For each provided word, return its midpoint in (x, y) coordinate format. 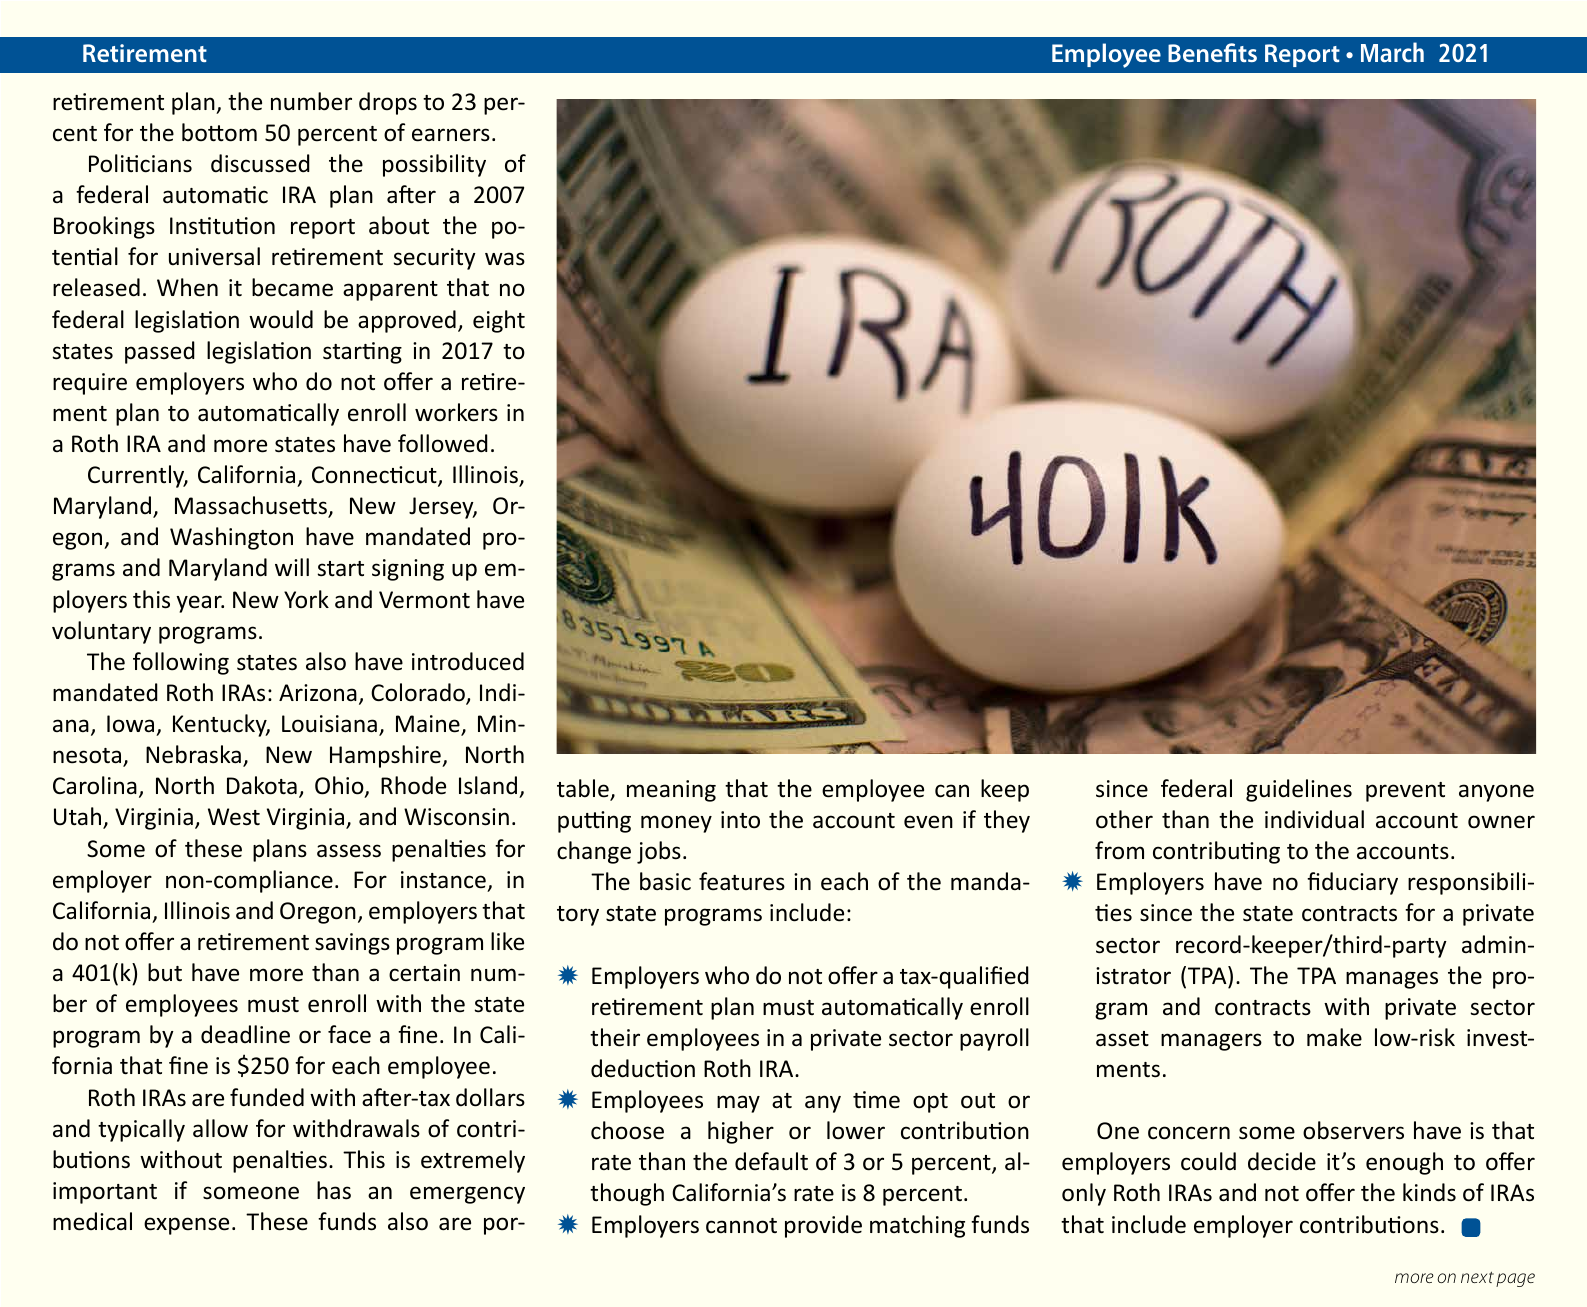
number (311, 101)
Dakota (262, 785)
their (615, 1037)
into (740, 820)
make (1334, 1037)
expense (186, 1226)
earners (451, 135)
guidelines (1299, 790)
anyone (1496, 793)
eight (499, 321)
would (281, 319)
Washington (231, 538)
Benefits (1212, 52)
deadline (245, 1034)
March (1392, 52)
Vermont (424, 600)
